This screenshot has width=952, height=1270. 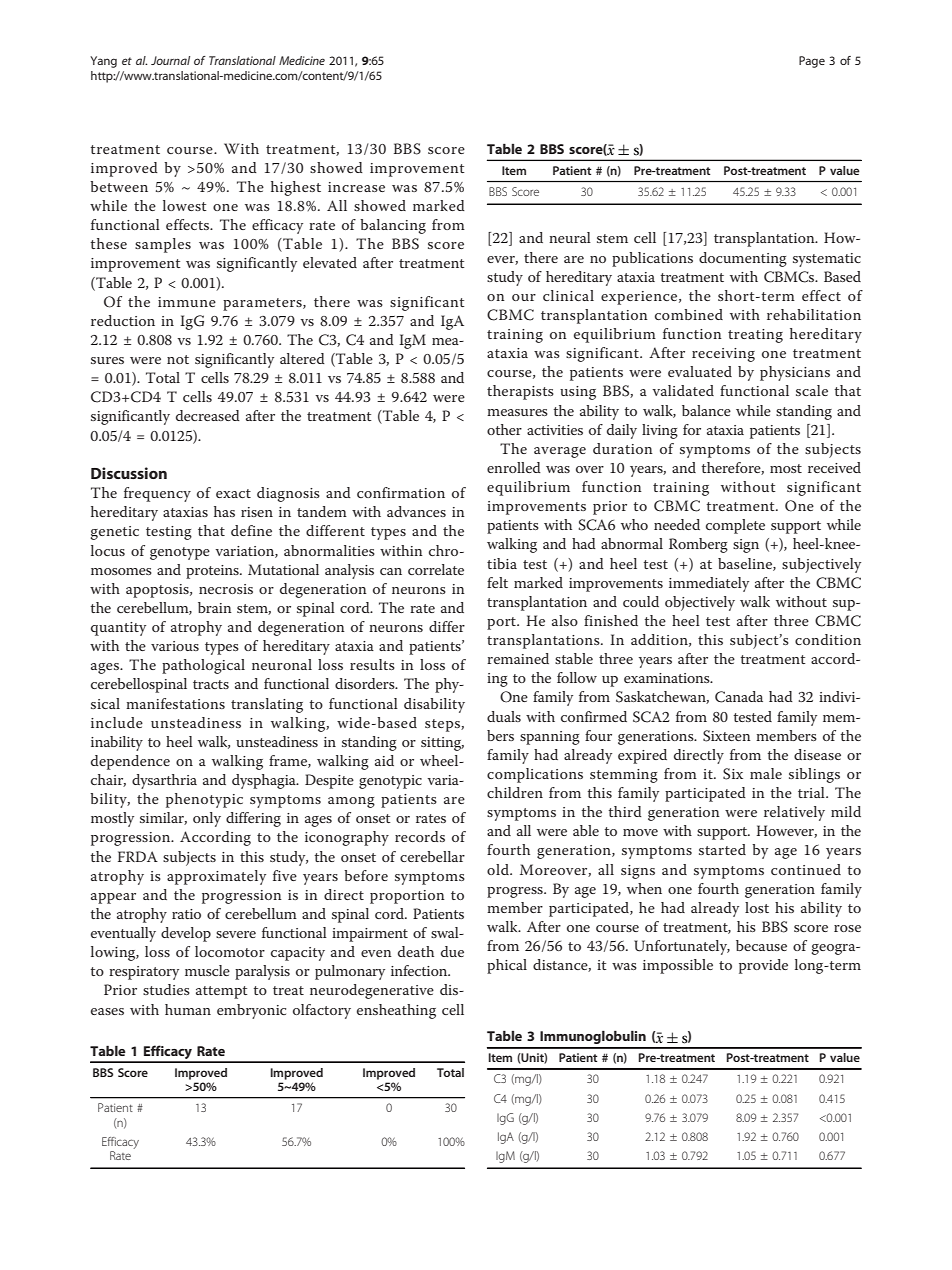 What do you see at coordinates (812, 62) in the screenshot?
I see `Page` at bounding box center [812, 62].
